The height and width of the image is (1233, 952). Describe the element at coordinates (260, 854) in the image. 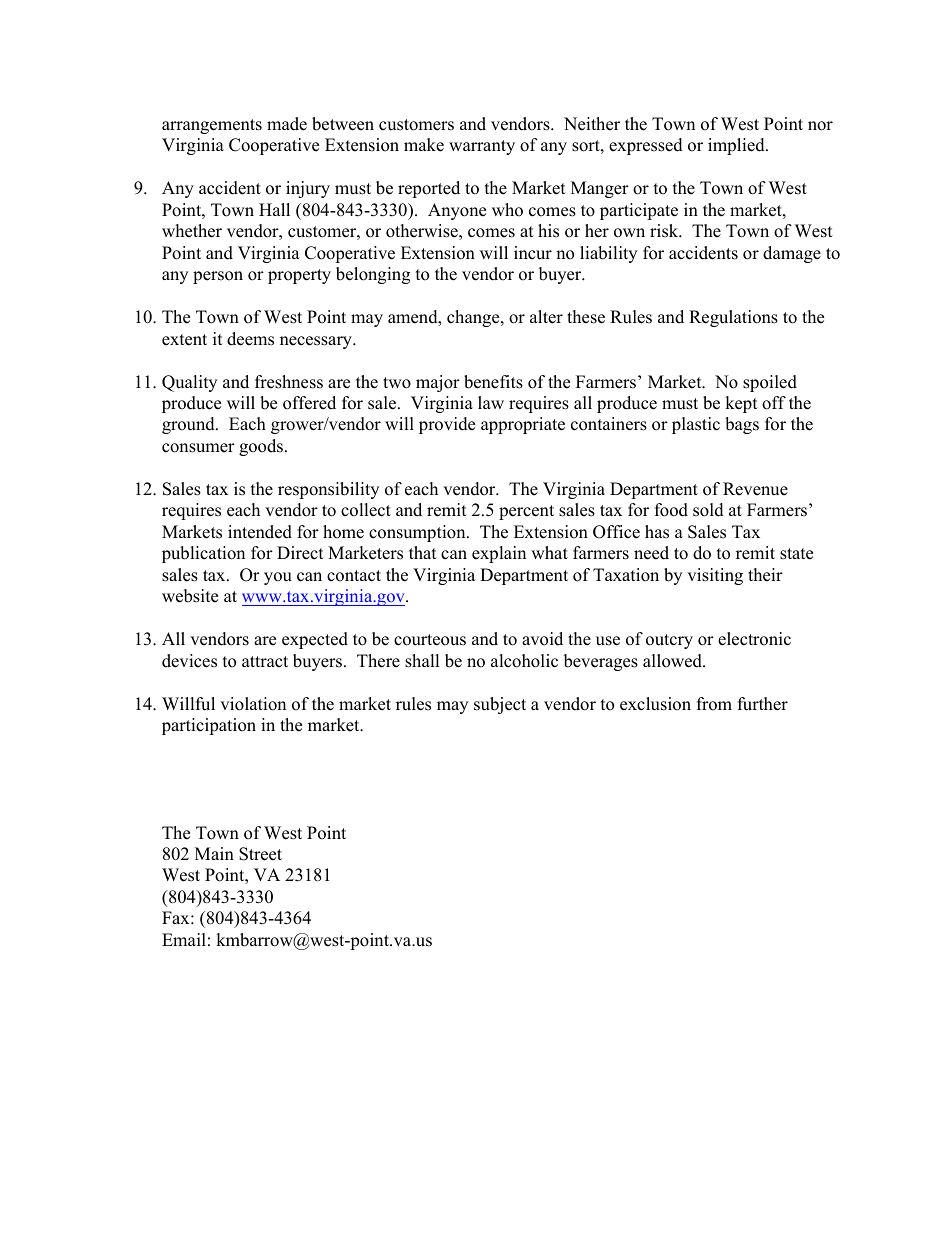

I see `Street` at that location.
